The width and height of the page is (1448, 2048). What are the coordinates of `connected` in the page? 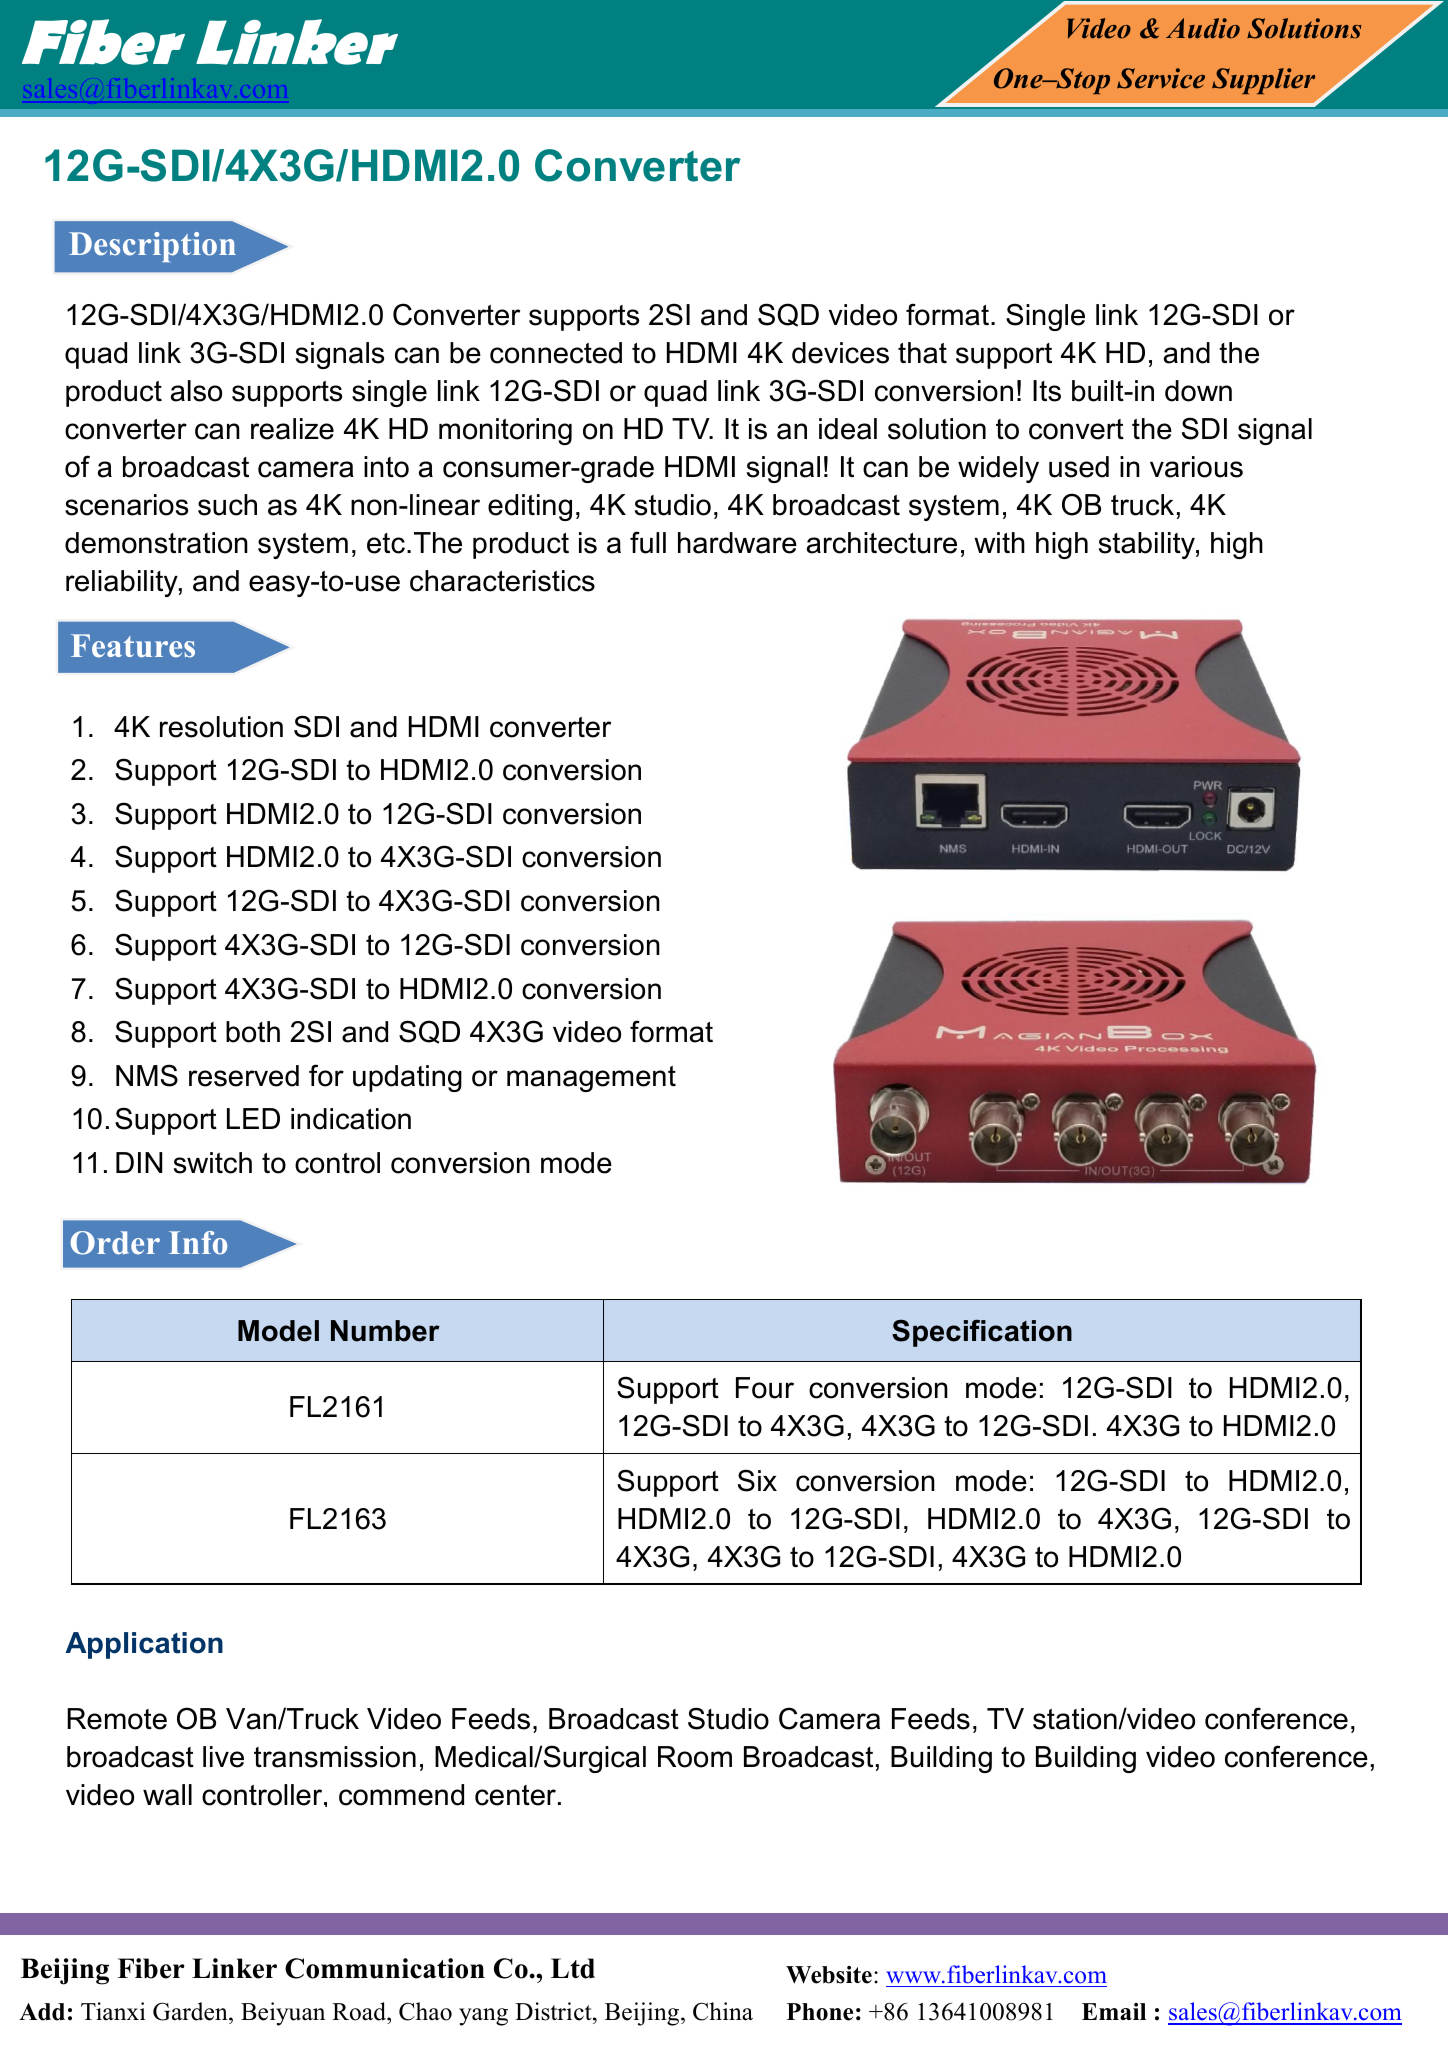 It's located at (556, 353).
